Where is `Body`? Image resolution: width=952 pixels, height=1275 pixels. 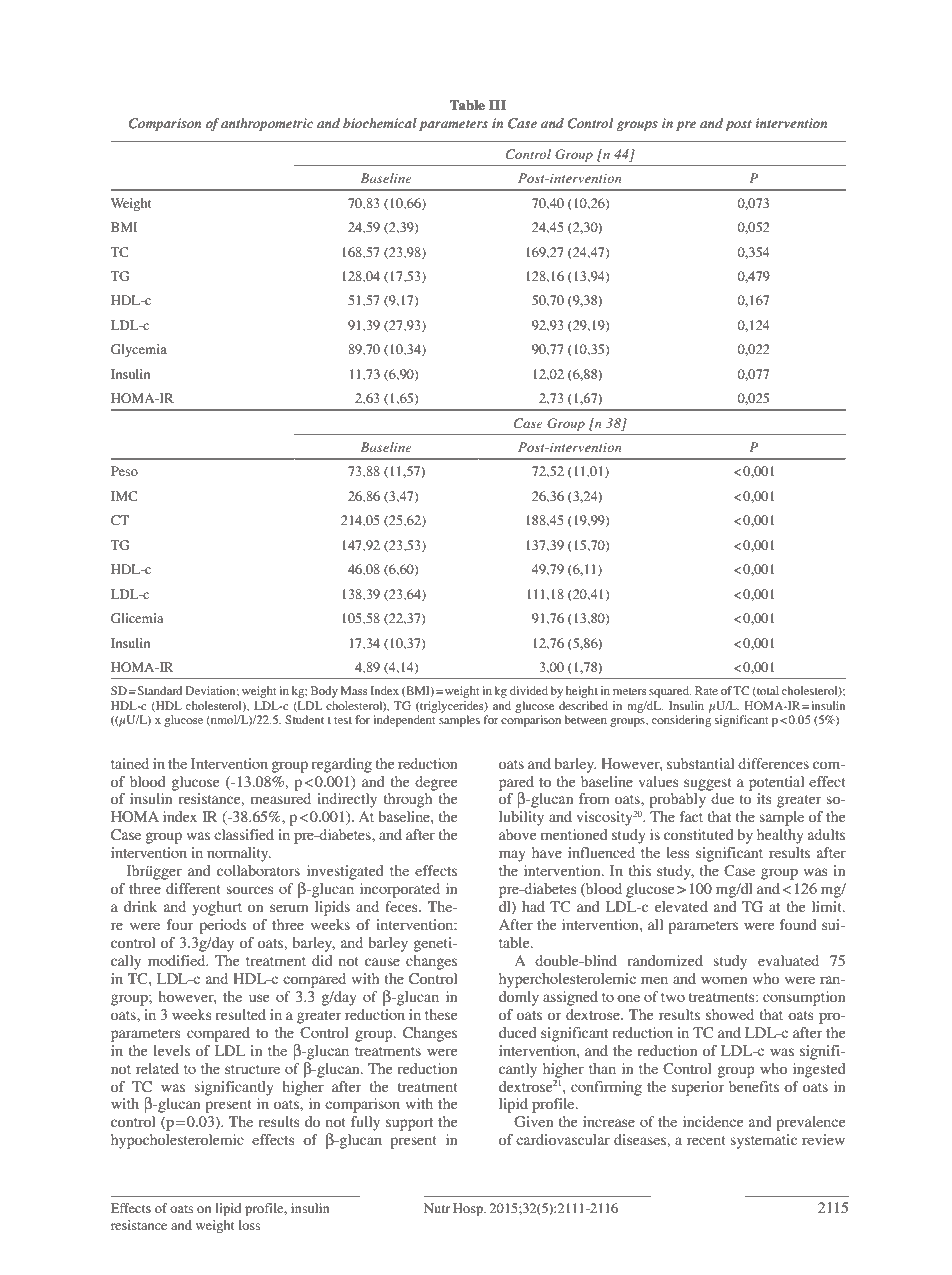
Body is located at coordinates (324, 692).
